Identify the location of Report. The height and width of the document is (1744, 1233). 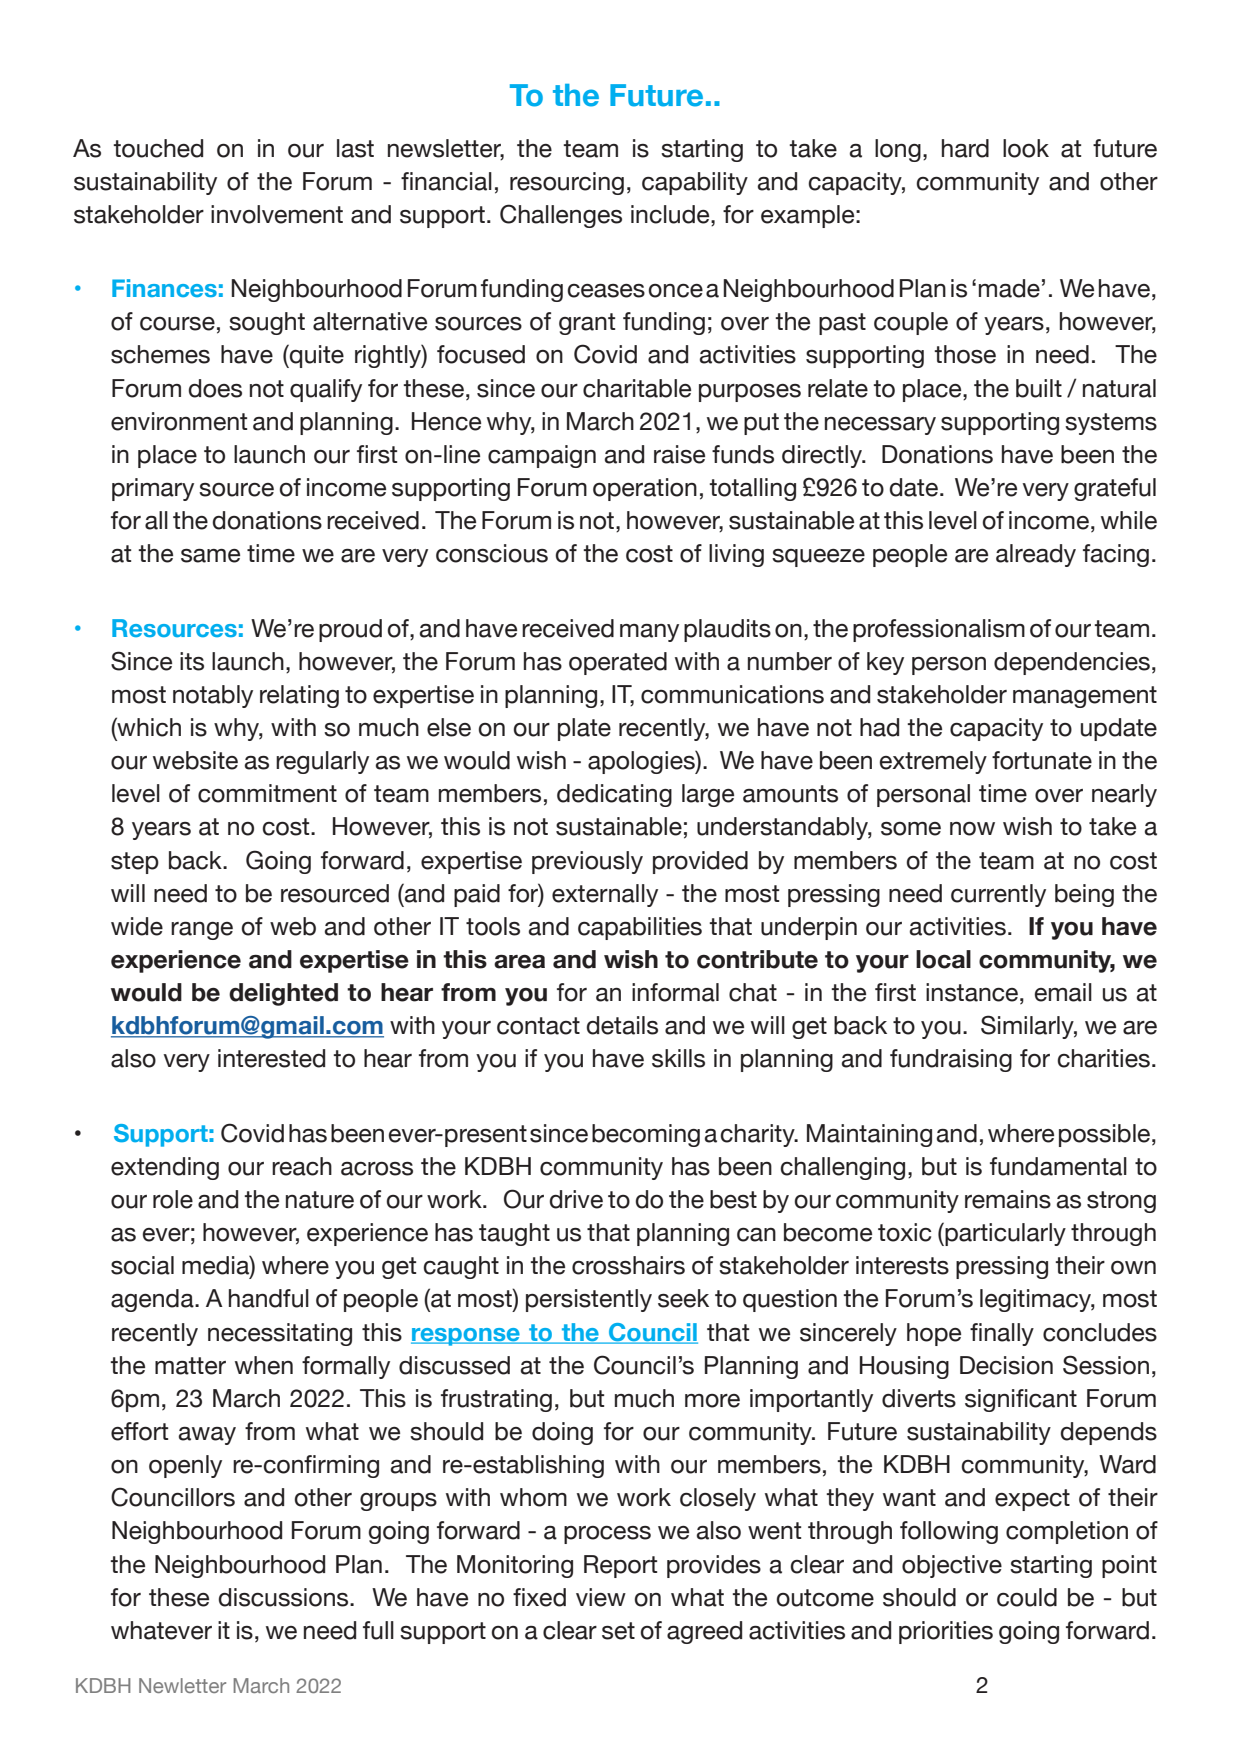
(620, 1566).
